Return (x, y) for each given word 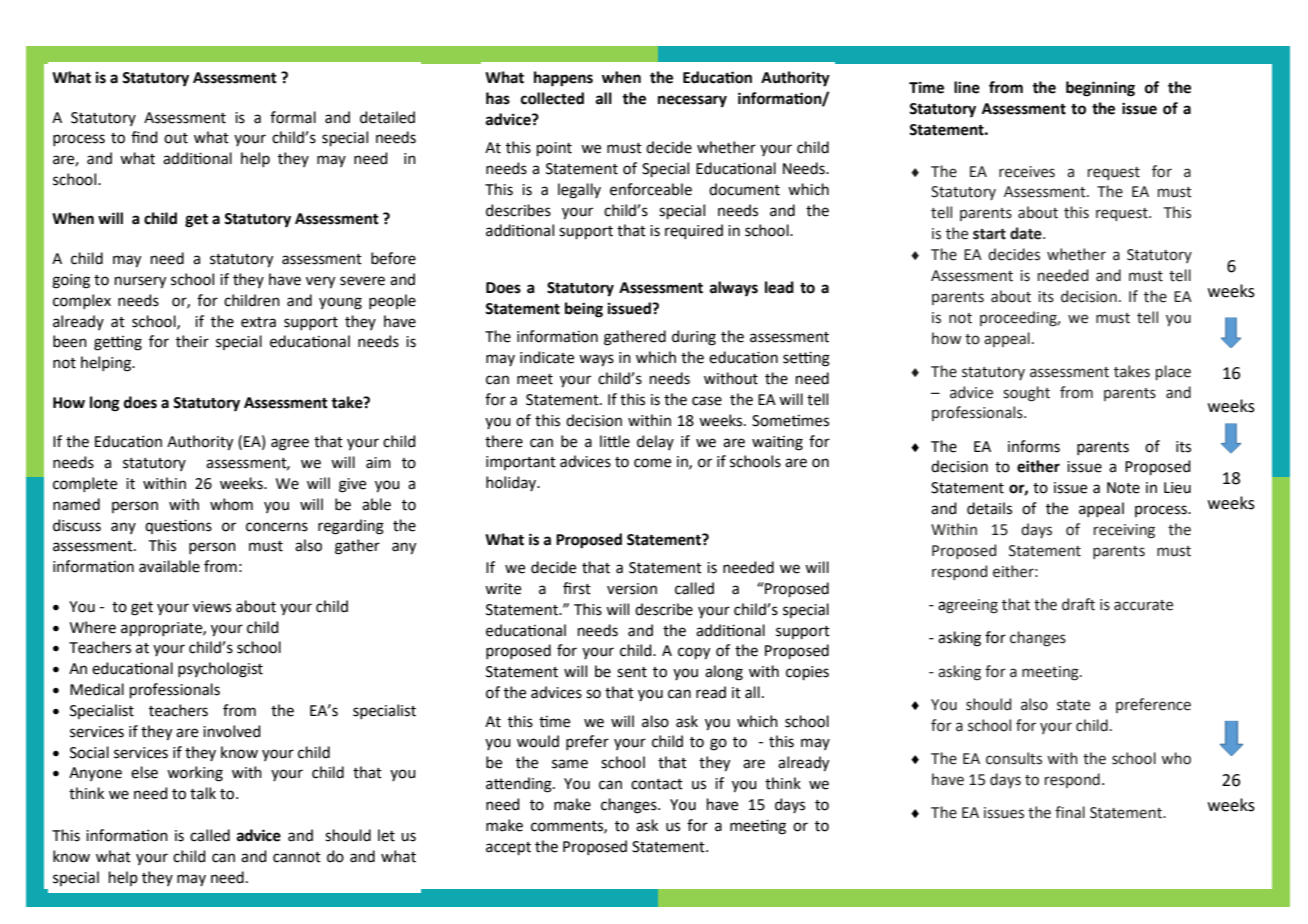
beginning (1100, 89)
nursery (140, 282)
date (1027, 233)
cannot (297, 857)
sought (1026, 394)
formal (293, 117)
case (707, 401)
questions (178, 526)
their (192, 341)
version (632, 589)
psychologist (220, 670)
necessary (692, 101)
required (694, 231)
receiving (1124, 531)
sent (632, 672)
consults (1014, 758)
